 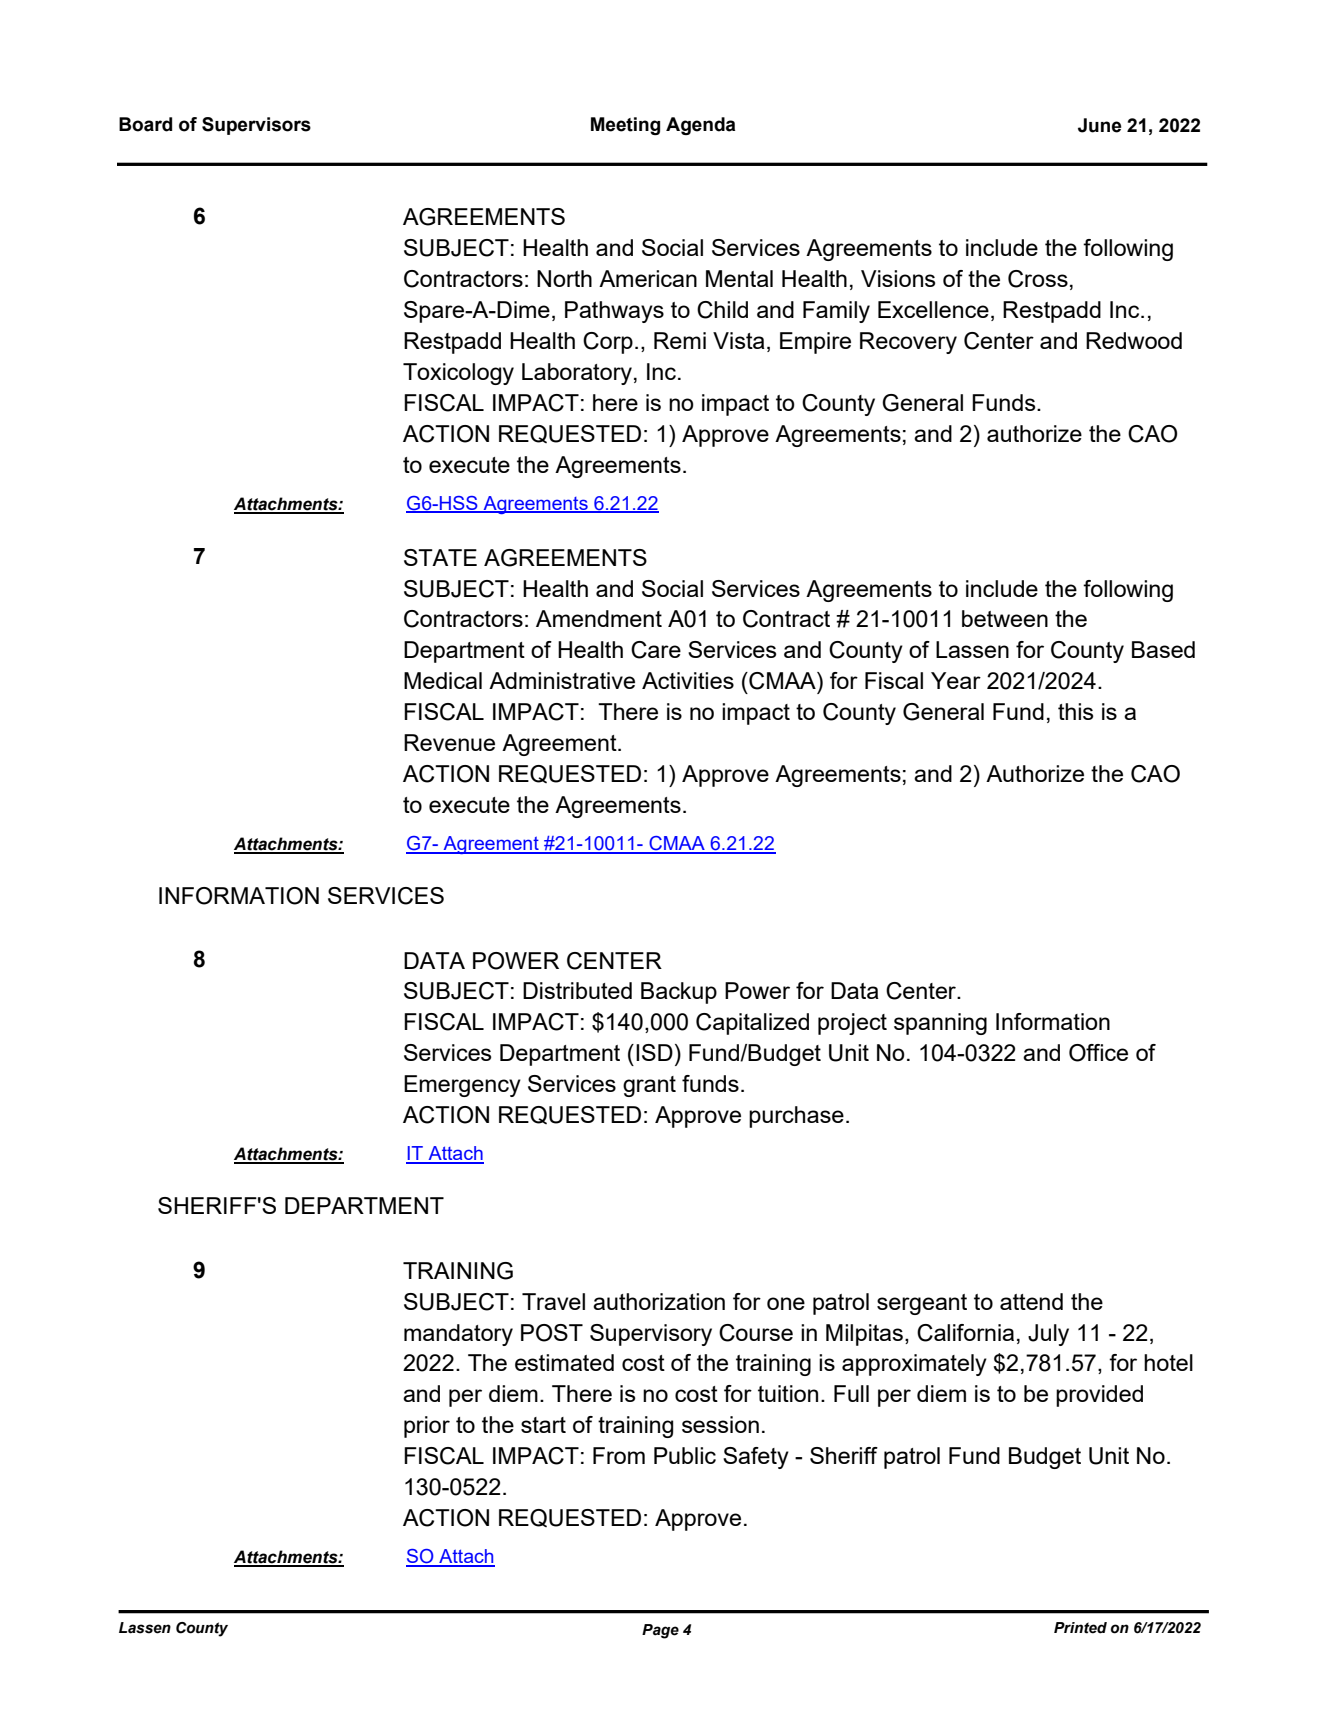 I want to click on authorization, so click(x=659, y=1301).
